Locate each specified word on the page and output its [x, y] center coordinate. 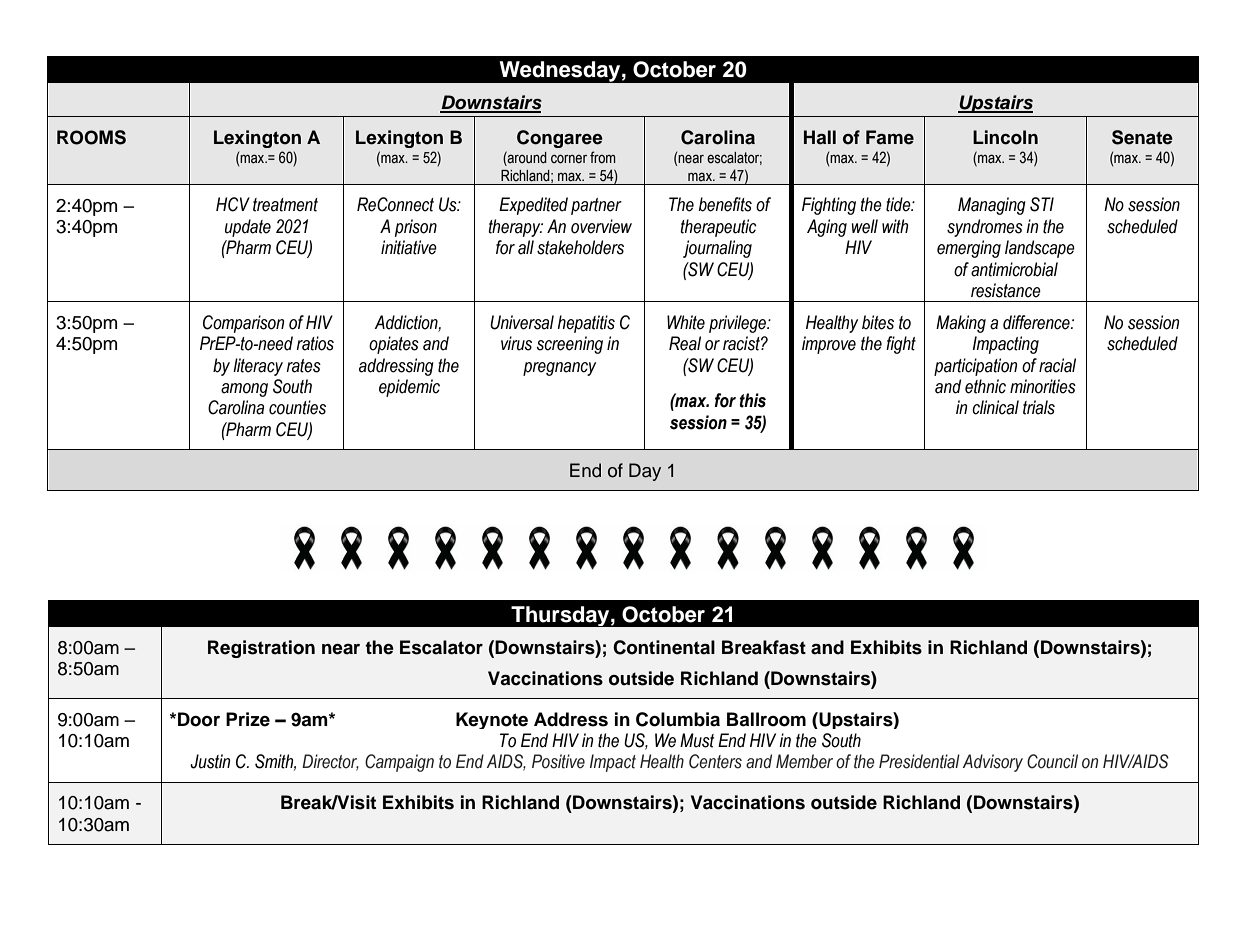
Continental [664, 647]
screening [570, 345]
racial [1057, 365]
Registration [261, 649]
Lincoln [1005, 137]
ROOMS [91, 137]
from [603, 157]
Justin [210, 761]
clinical [995, 407]
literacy [258, 367]
